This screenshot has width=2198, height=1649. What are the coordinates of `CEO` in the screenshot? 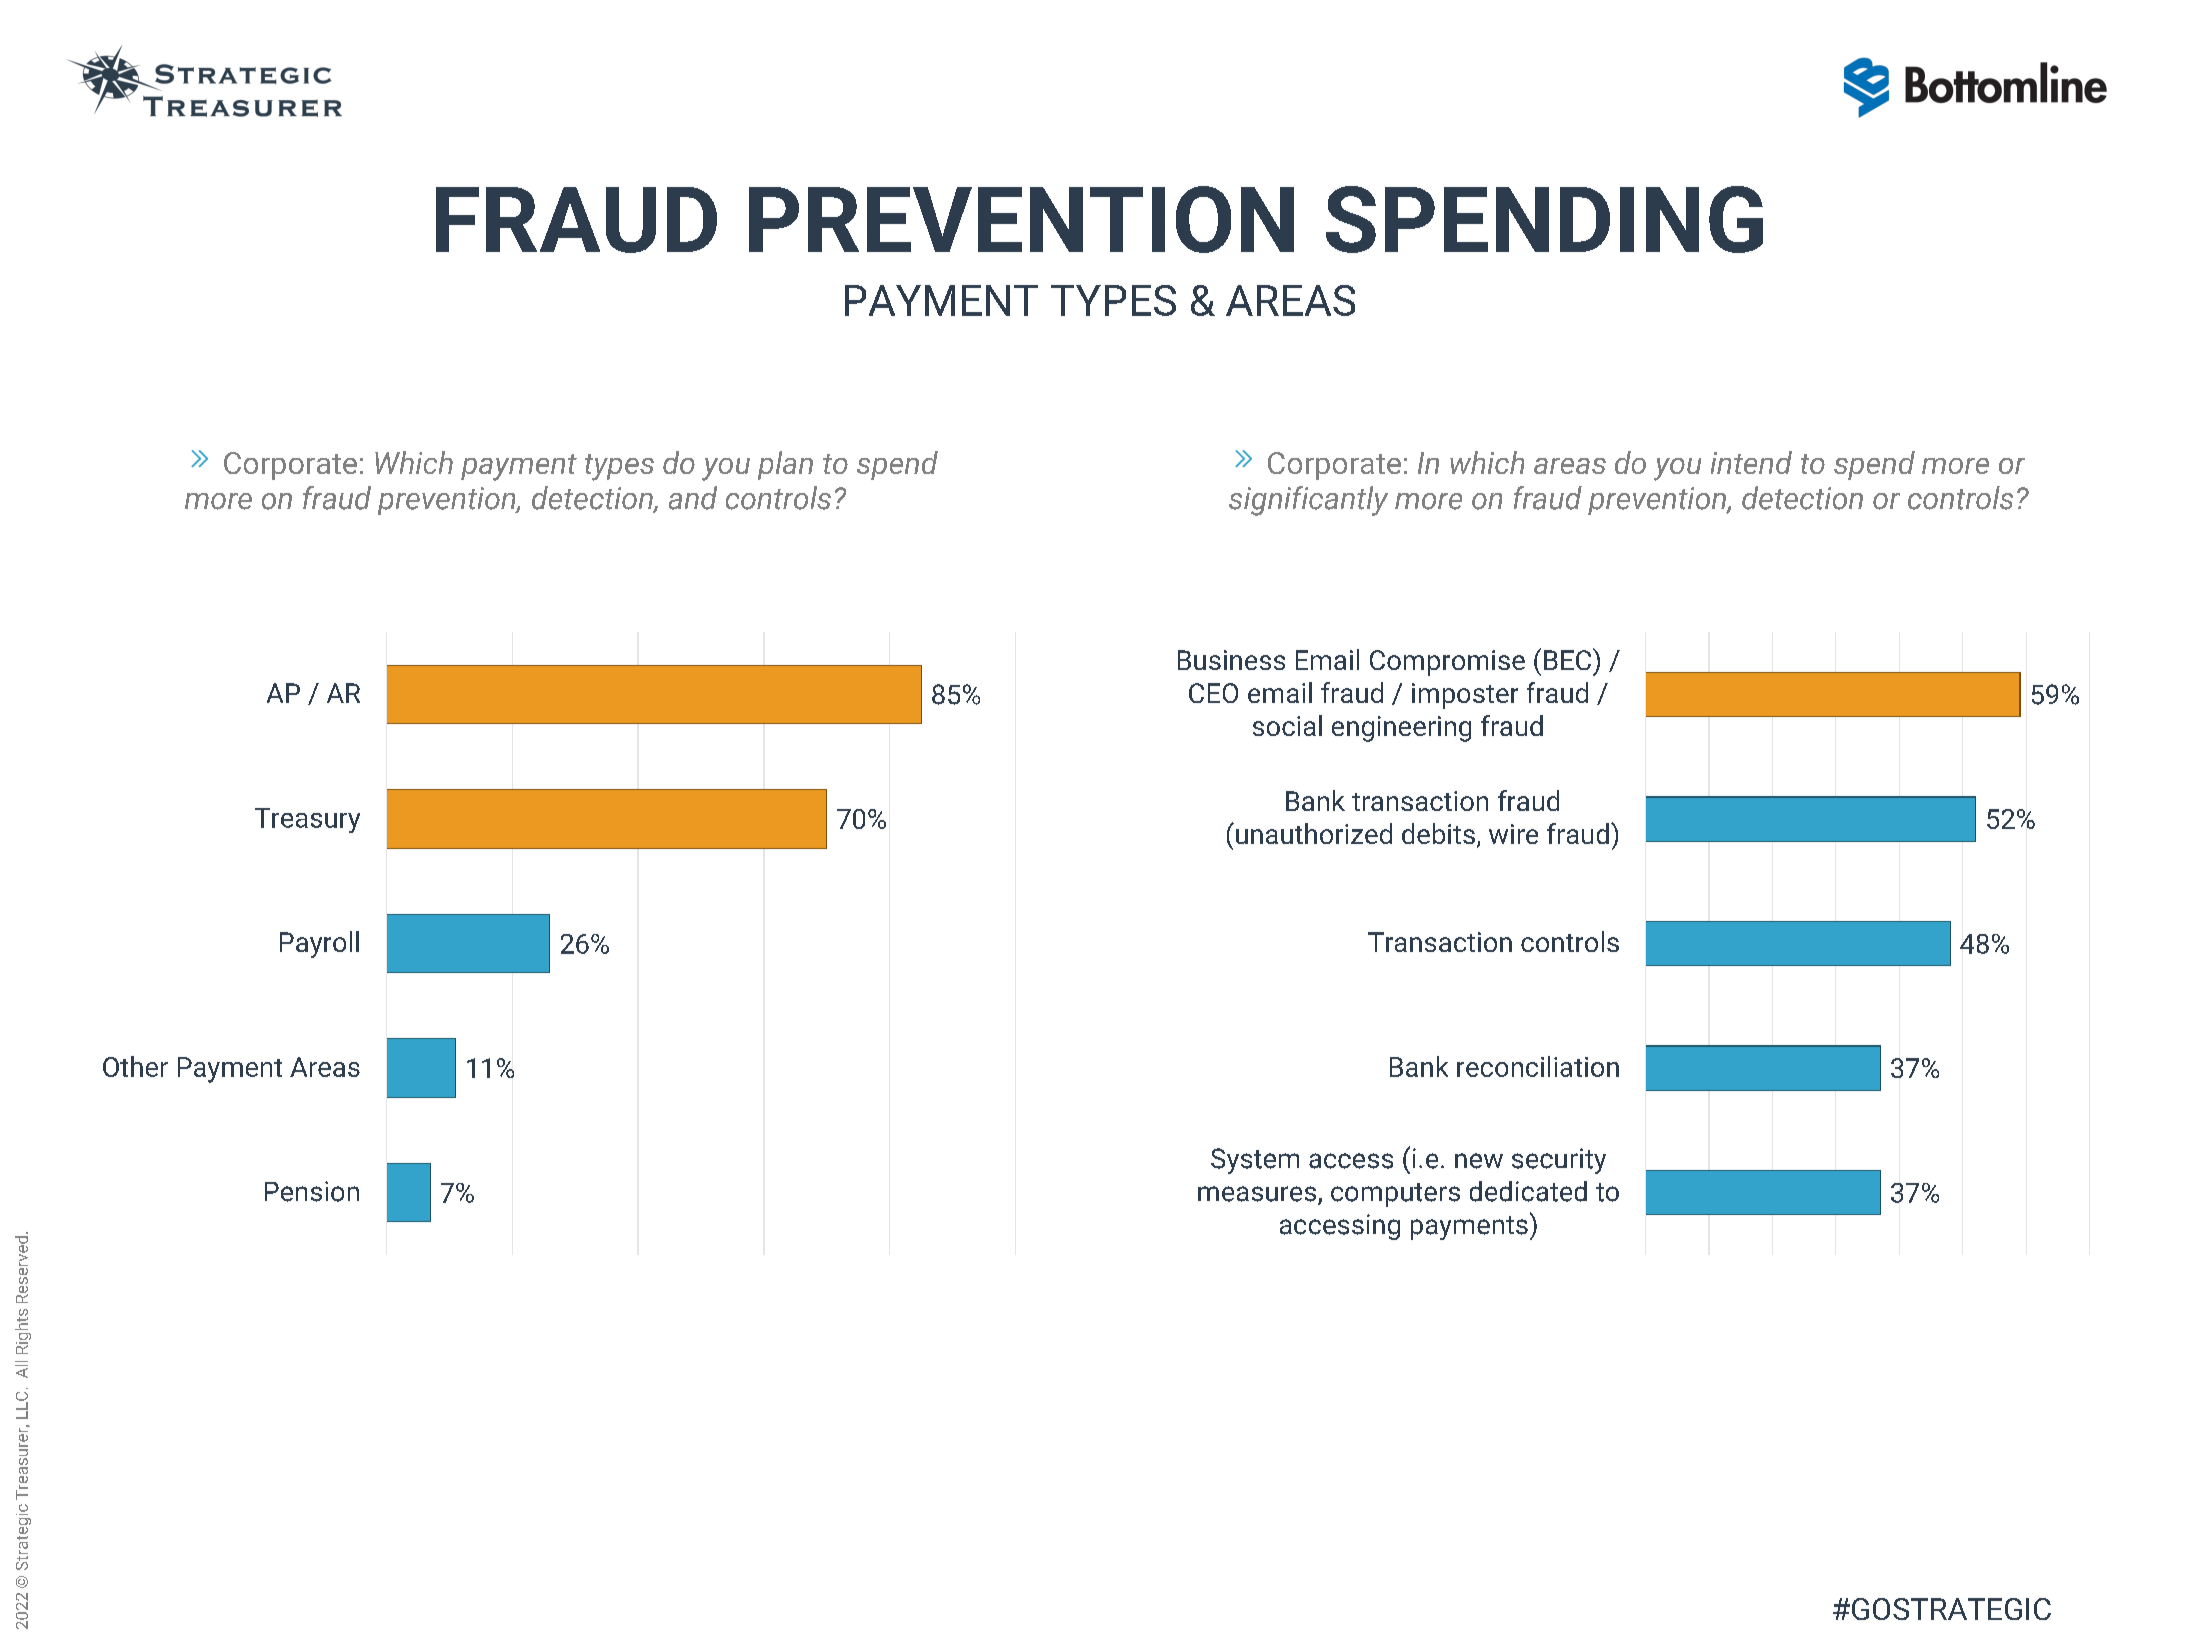 It's located at (1213, 693).
